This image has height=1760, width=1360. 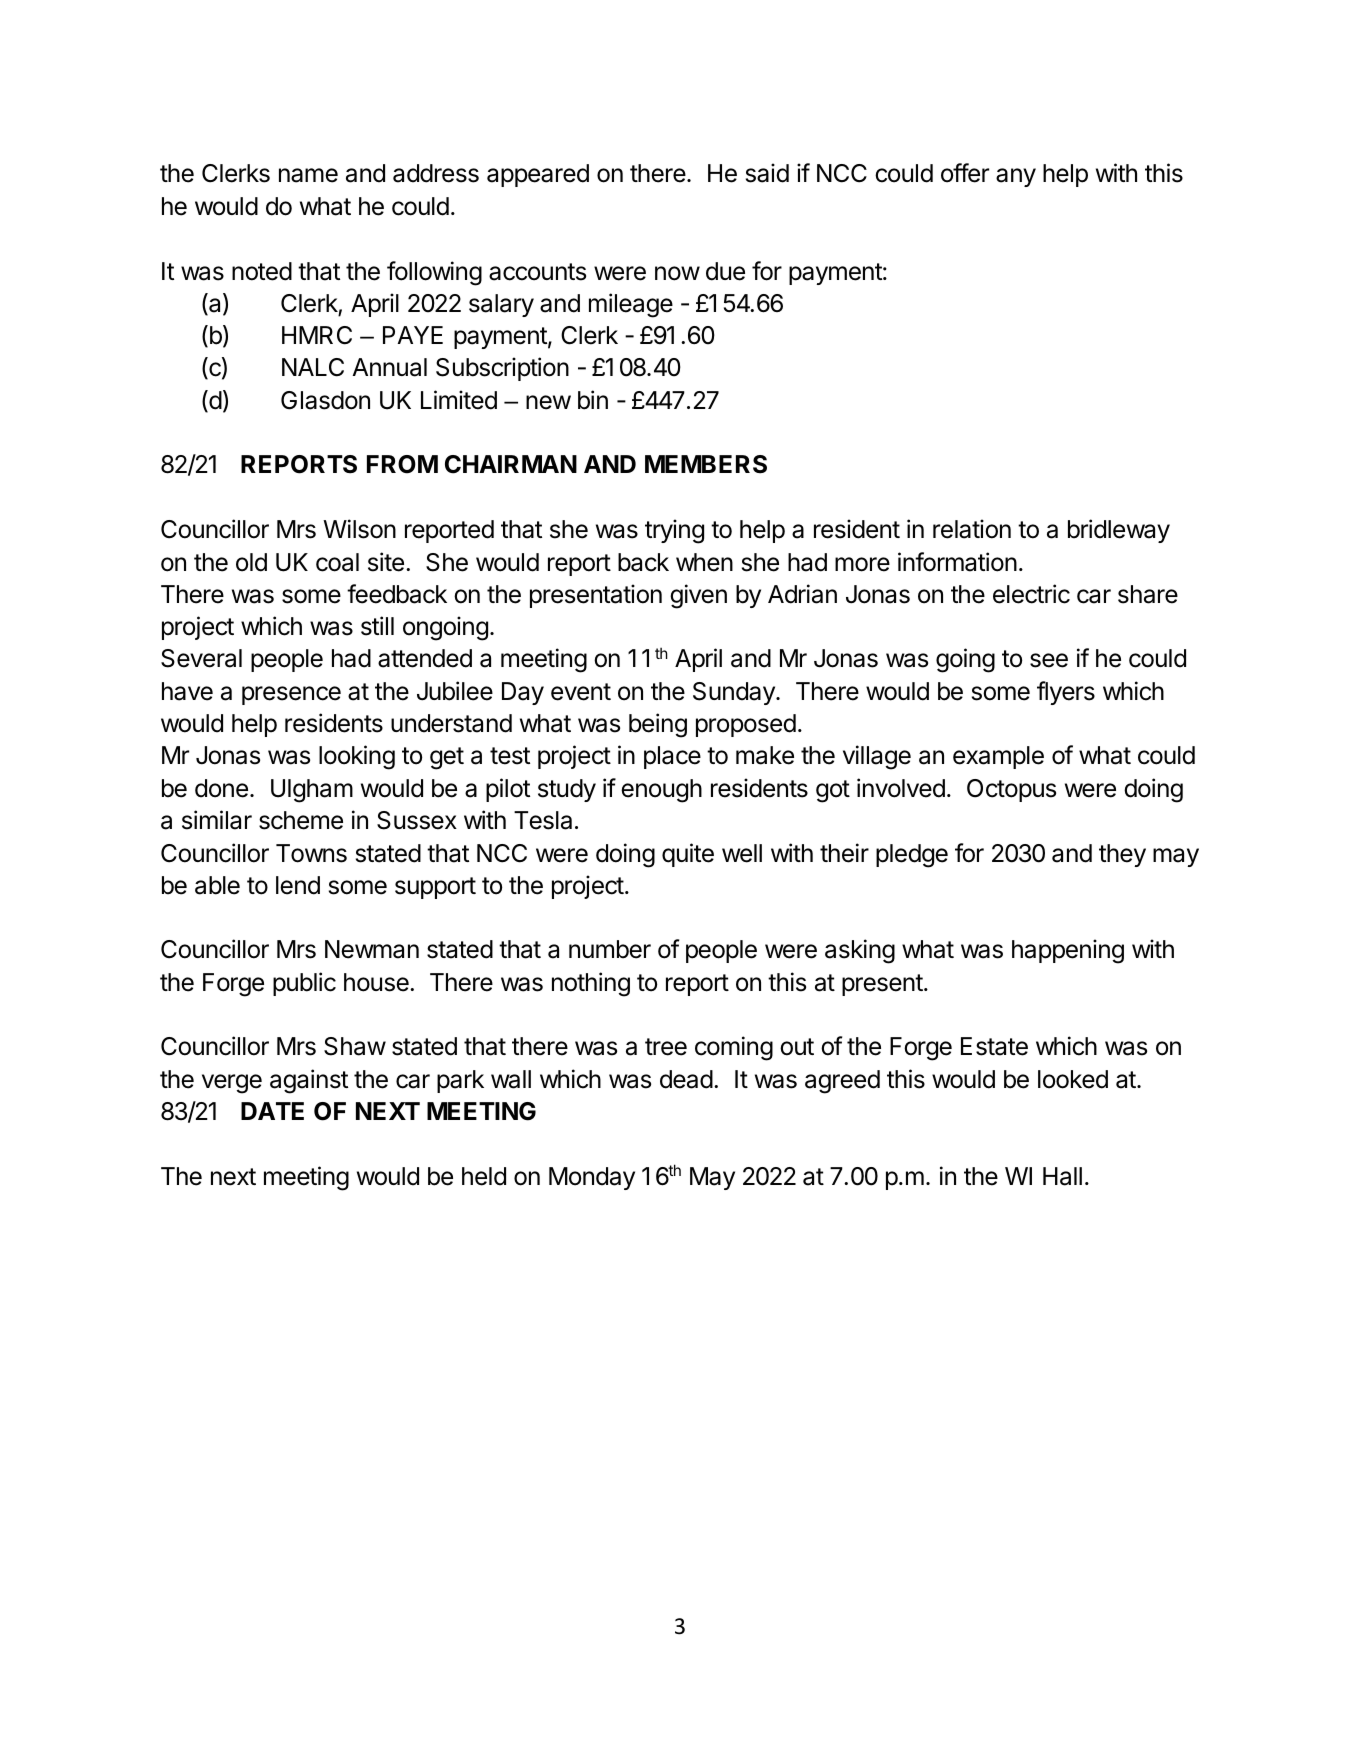 What do you see at coordinates (593, 400) in the image?
I see `bin` at bounding box center [593, 400].
